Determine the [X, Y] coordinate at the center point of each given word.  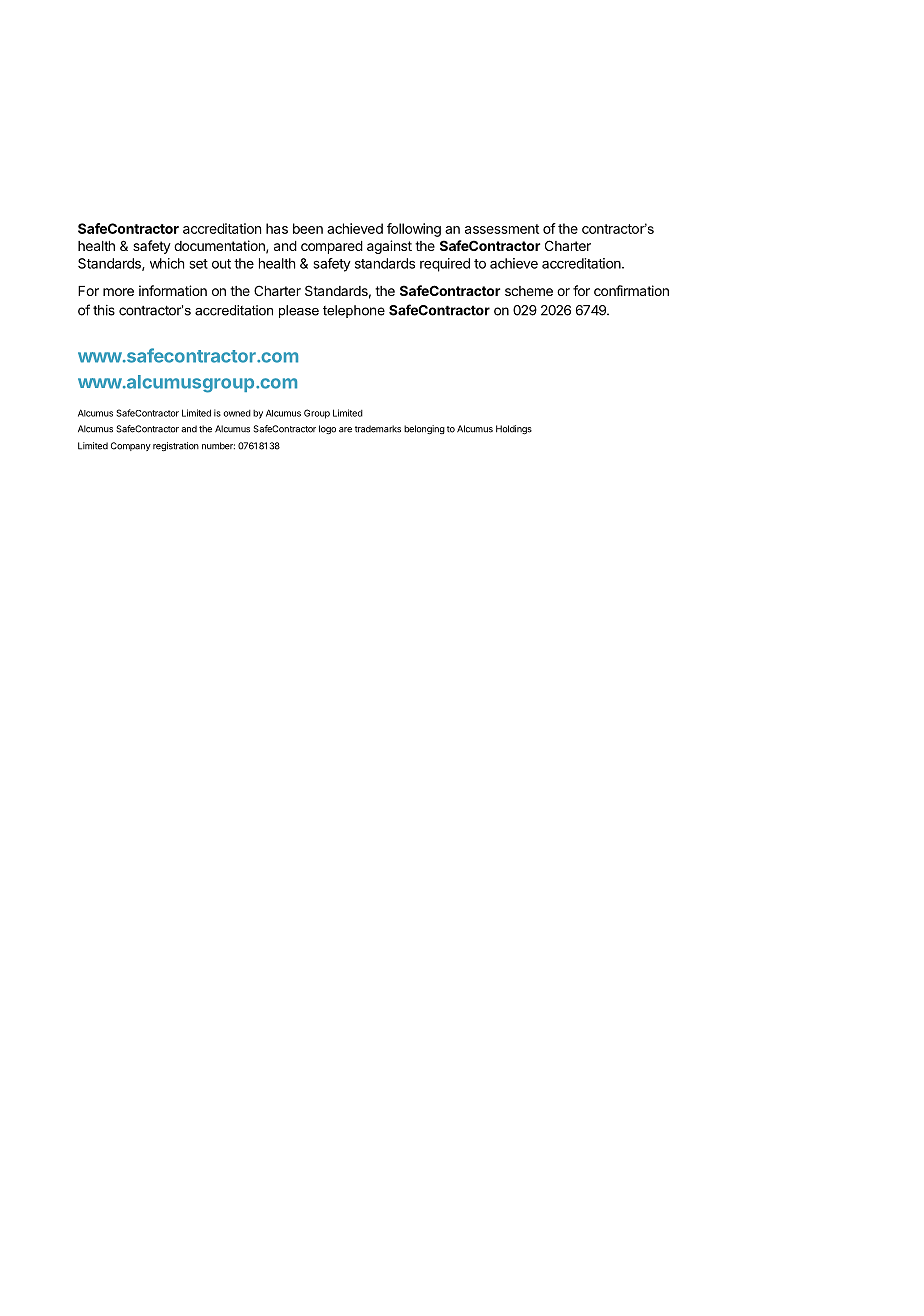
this [104, 310]
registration [176, 446]
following [414, 230]
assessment [502, 229]
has [277, 228]
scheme [529, 291]
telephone [354, 311]
